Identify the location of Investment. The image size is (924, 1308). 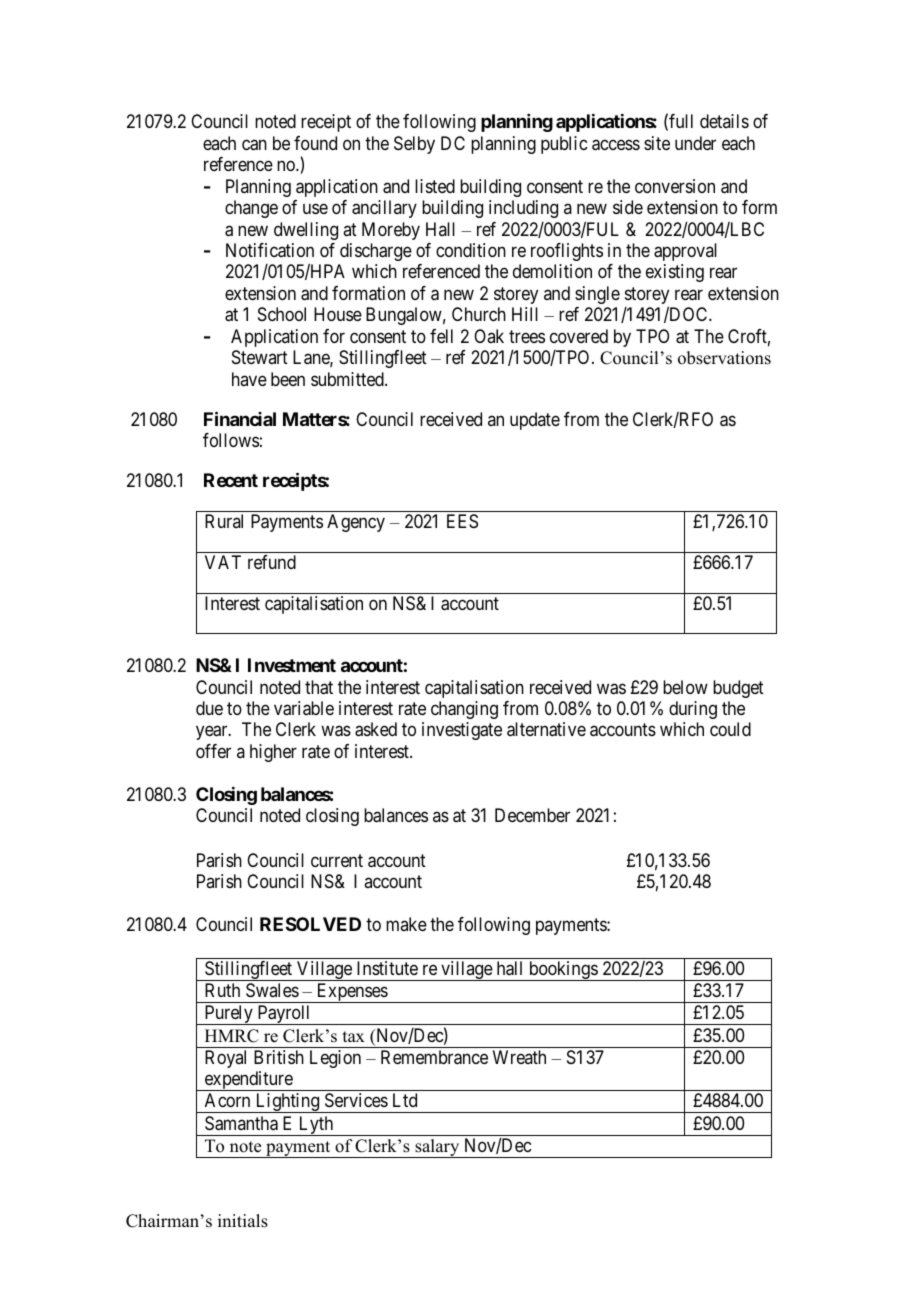
(292, 665).
